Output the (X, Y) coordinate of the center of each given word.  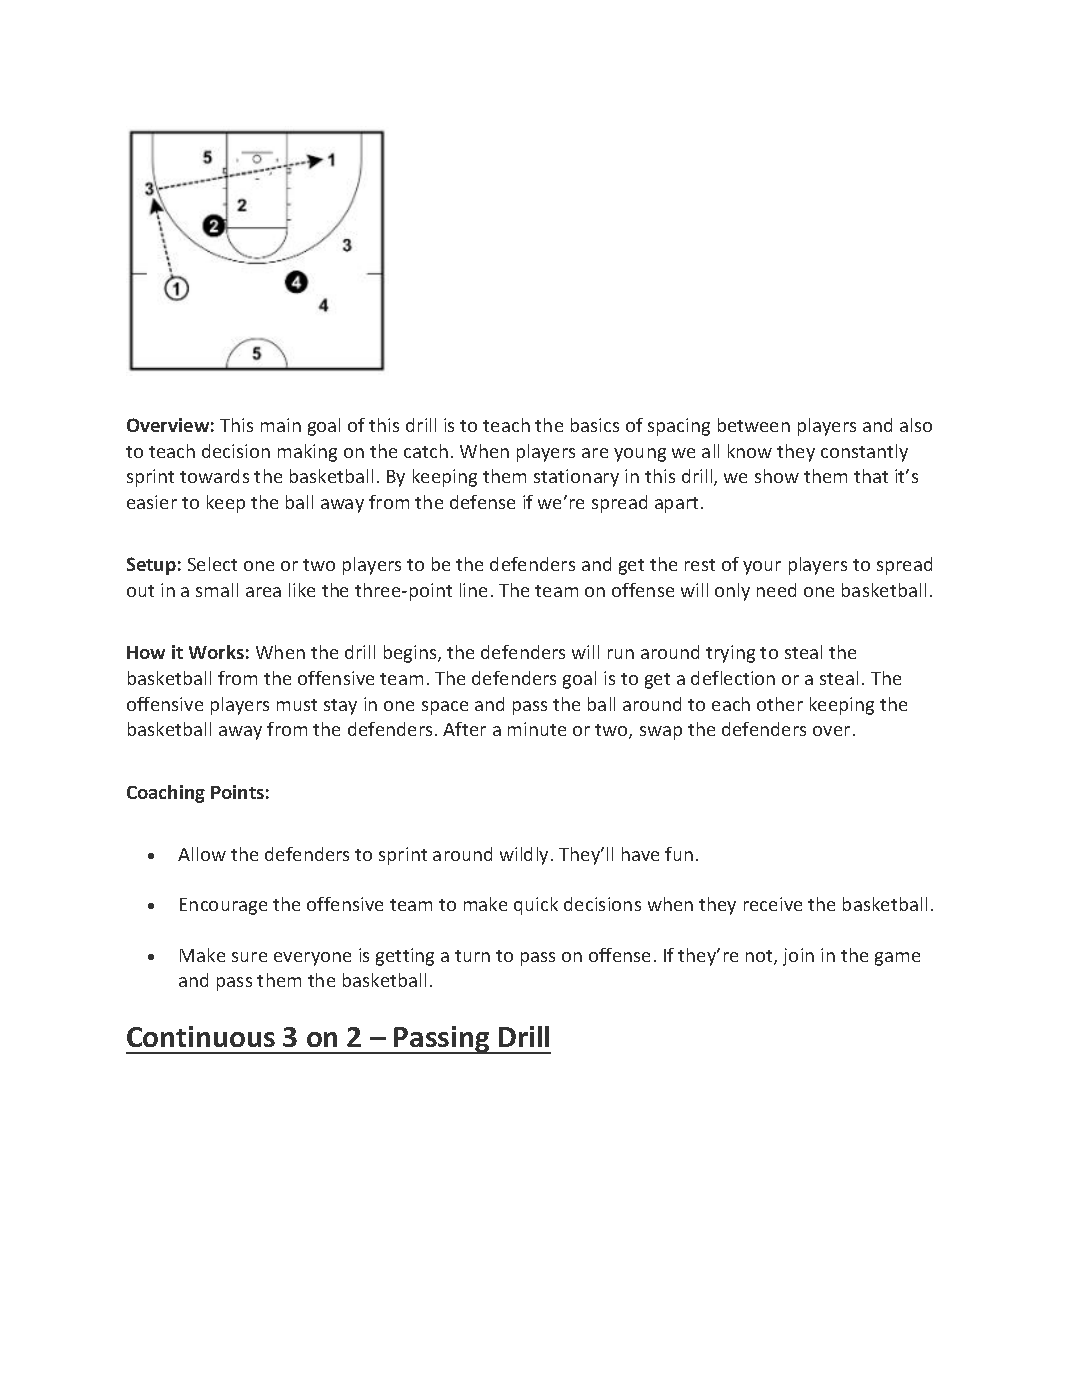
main (281, 425)
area (263, 592)
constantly (864, 453)
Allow (202, 854)
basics (595, 425)
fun (679, 854)
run (621, 654)
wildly (526, 856)
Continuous (201, 1036)
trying (730, 654)
